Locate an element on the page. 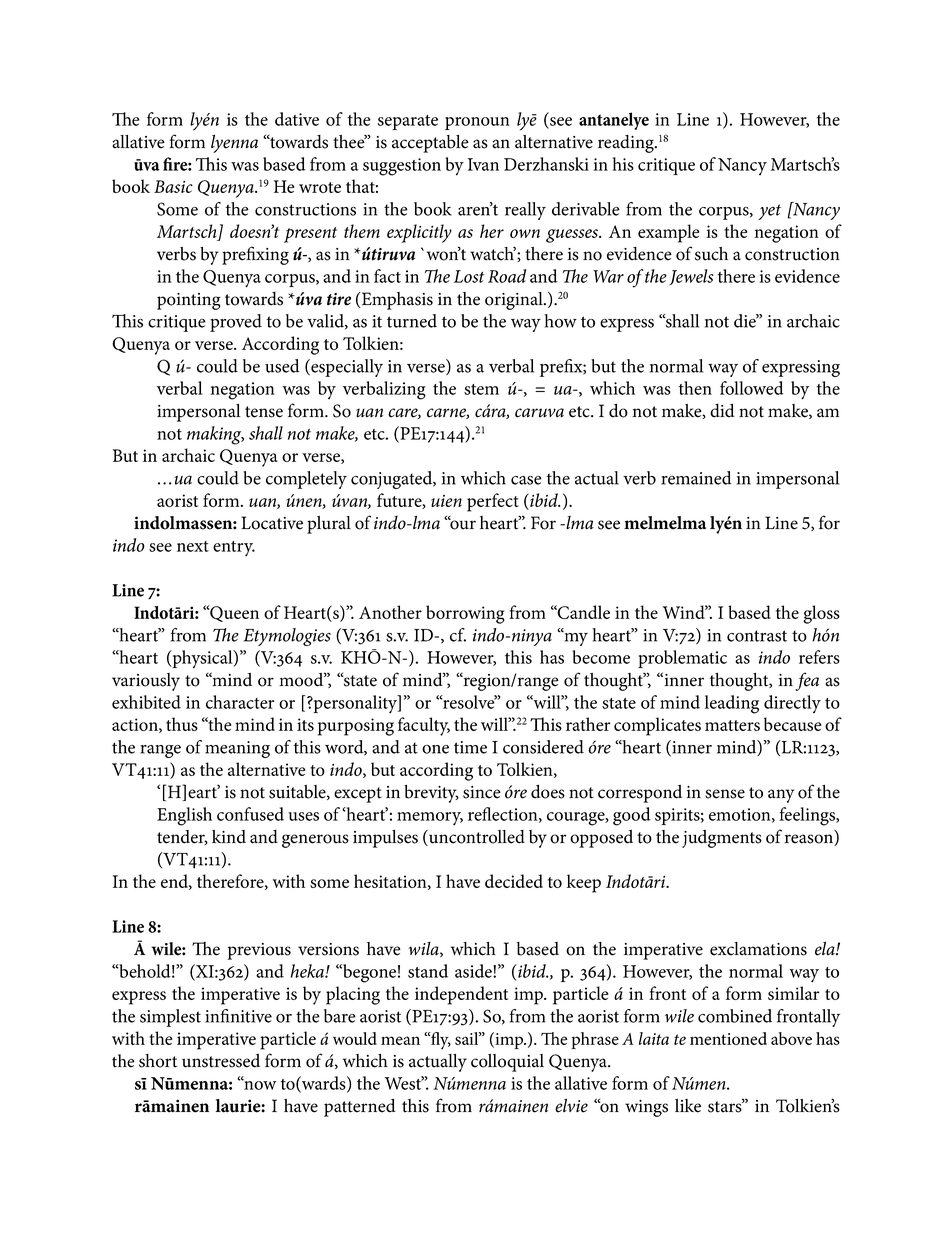 The height and width of the document is (1233, 952). mentioned is located at coordinates (728, 1038).
